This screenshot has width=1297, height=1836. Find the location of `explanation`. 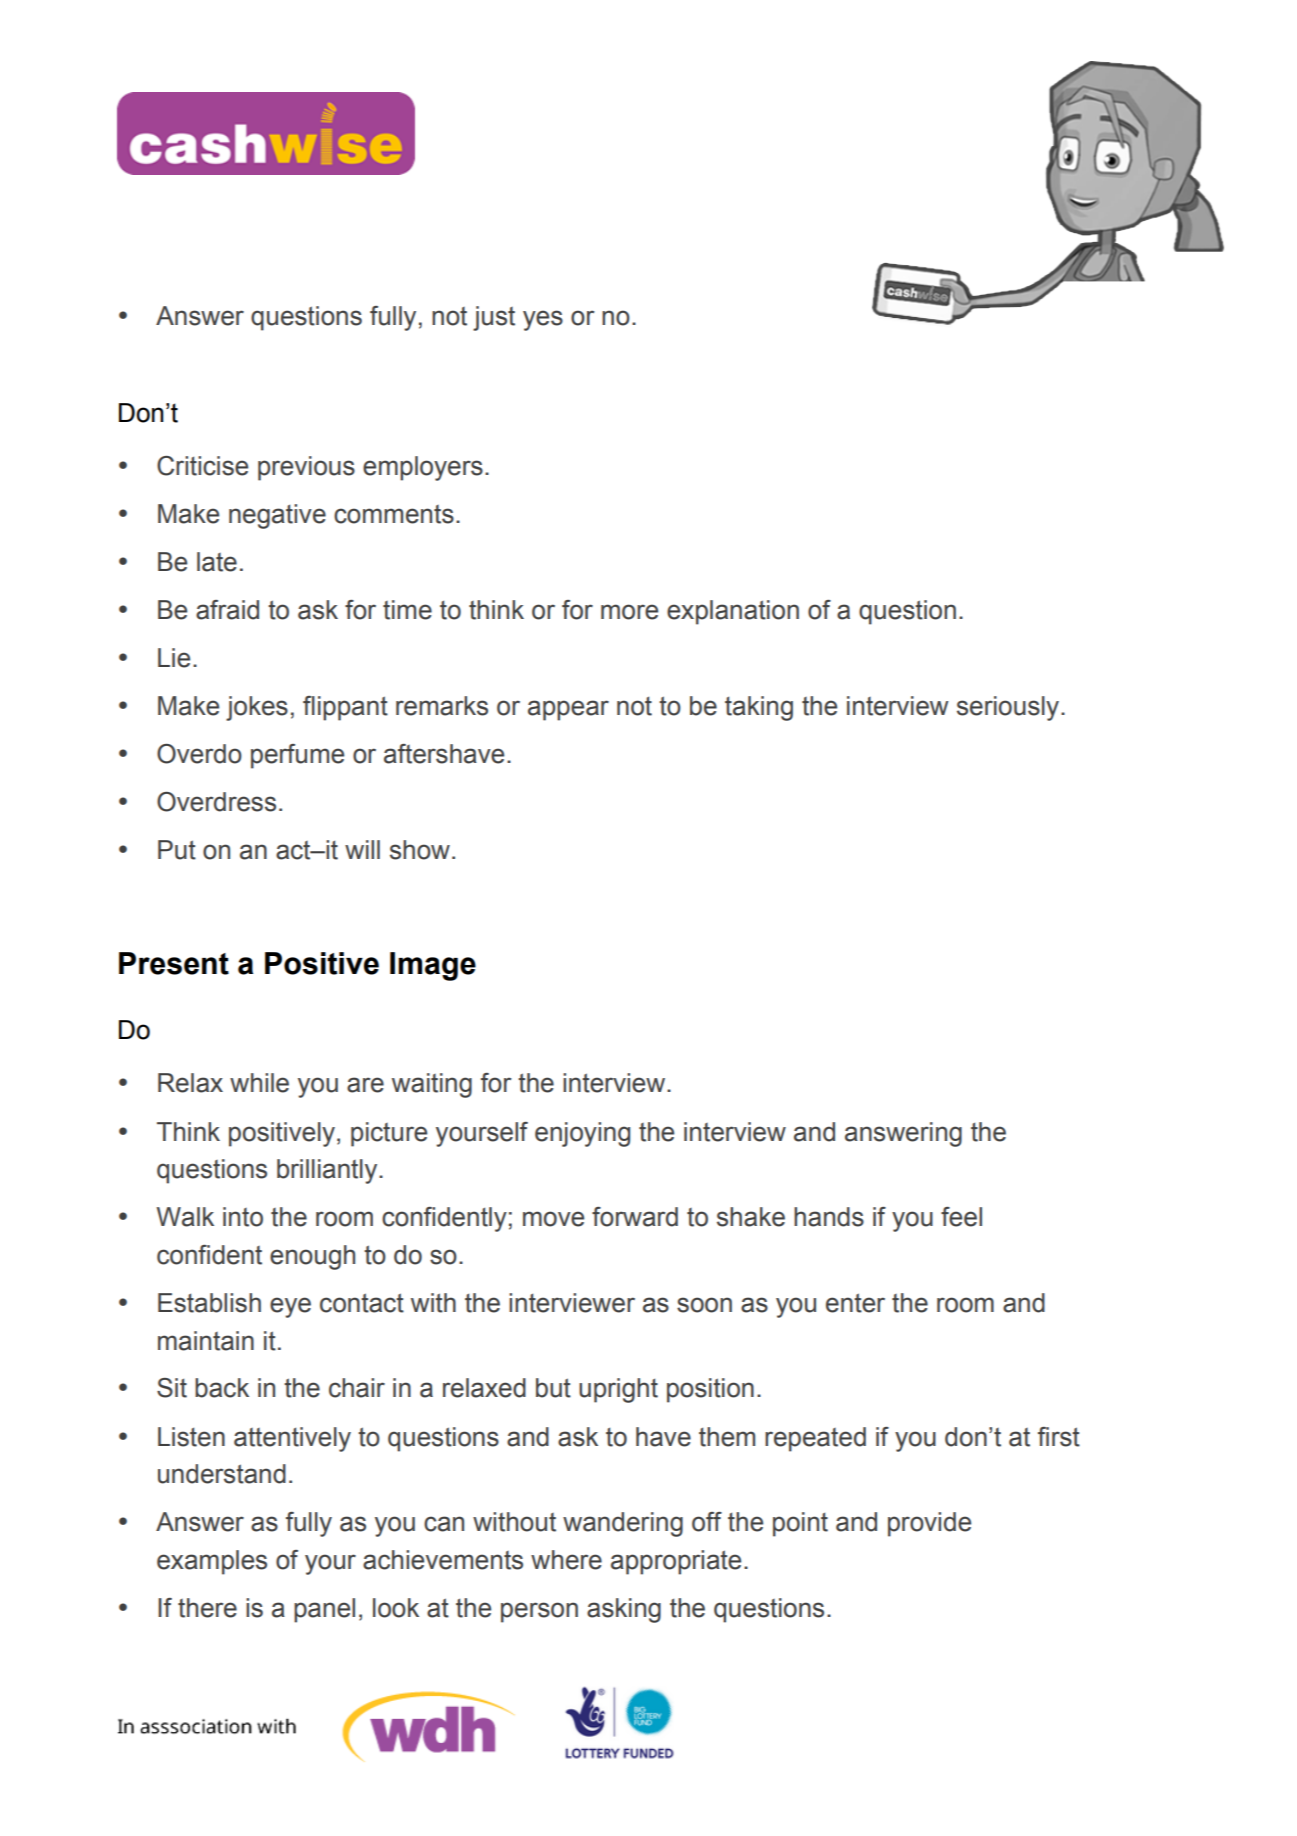

explanation is located at coordinates (733, 612).
